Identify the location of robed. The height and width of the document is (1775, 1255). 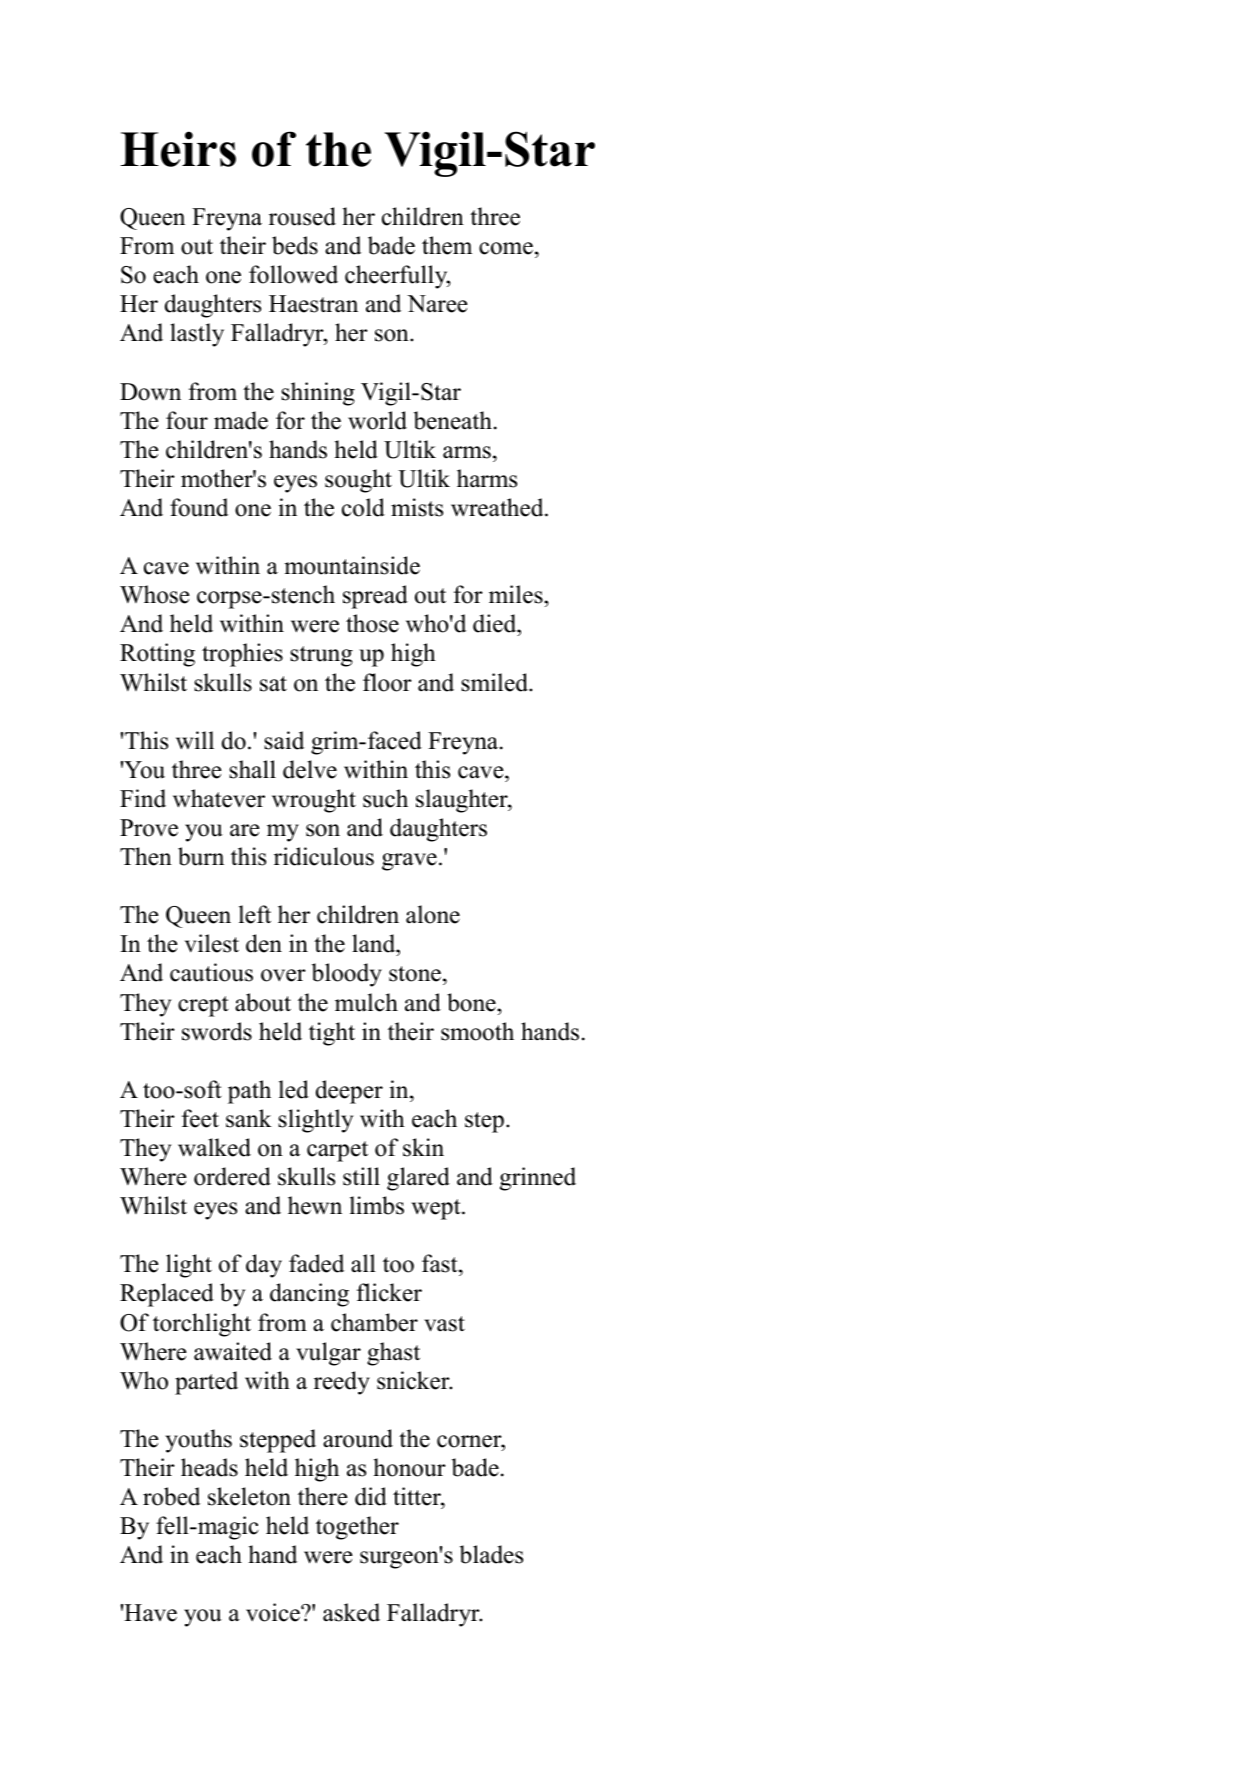
(171, 1496).
